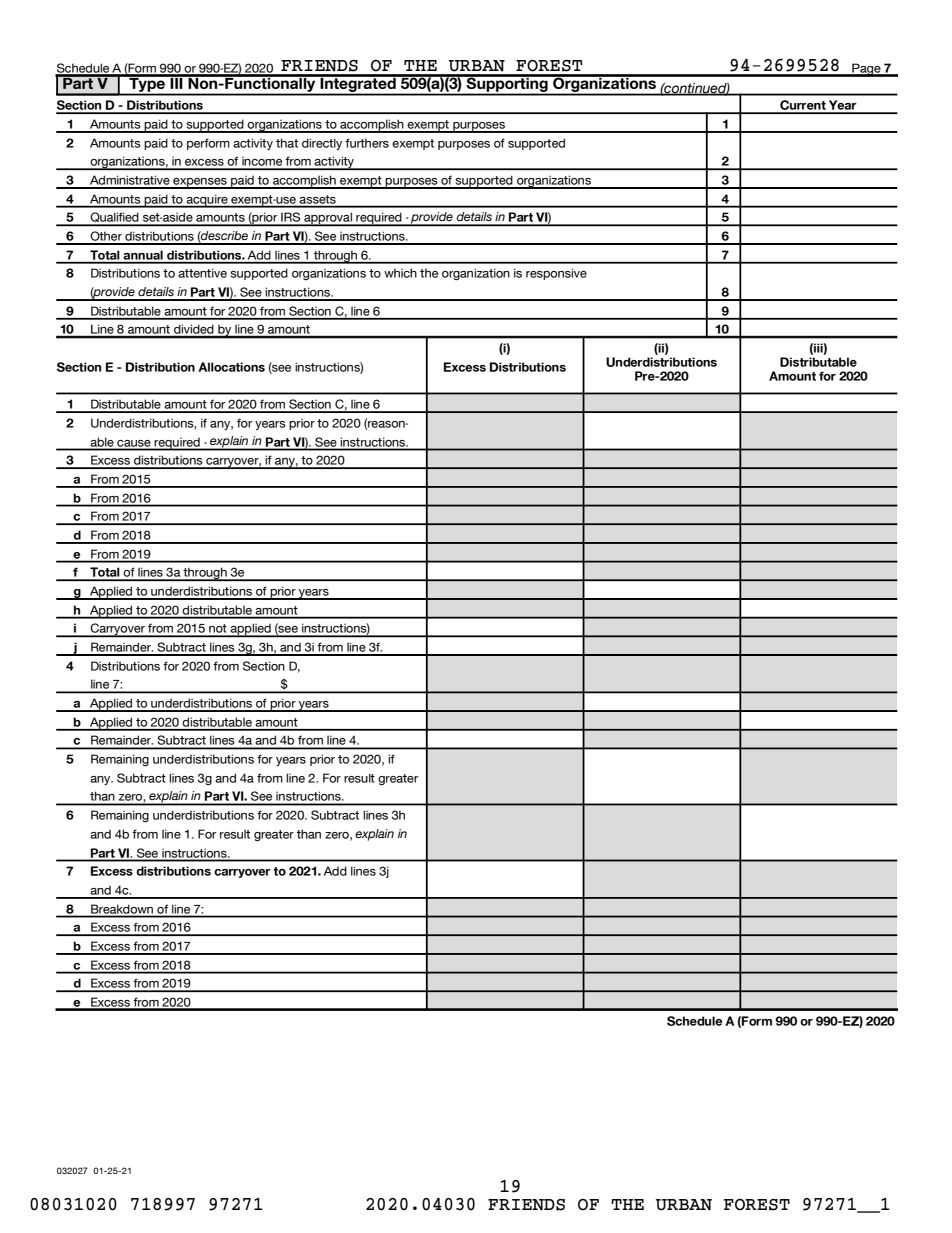 The height and width of the screenshot is (1233, 952). I want to click on IRS, so click(291, 218).
